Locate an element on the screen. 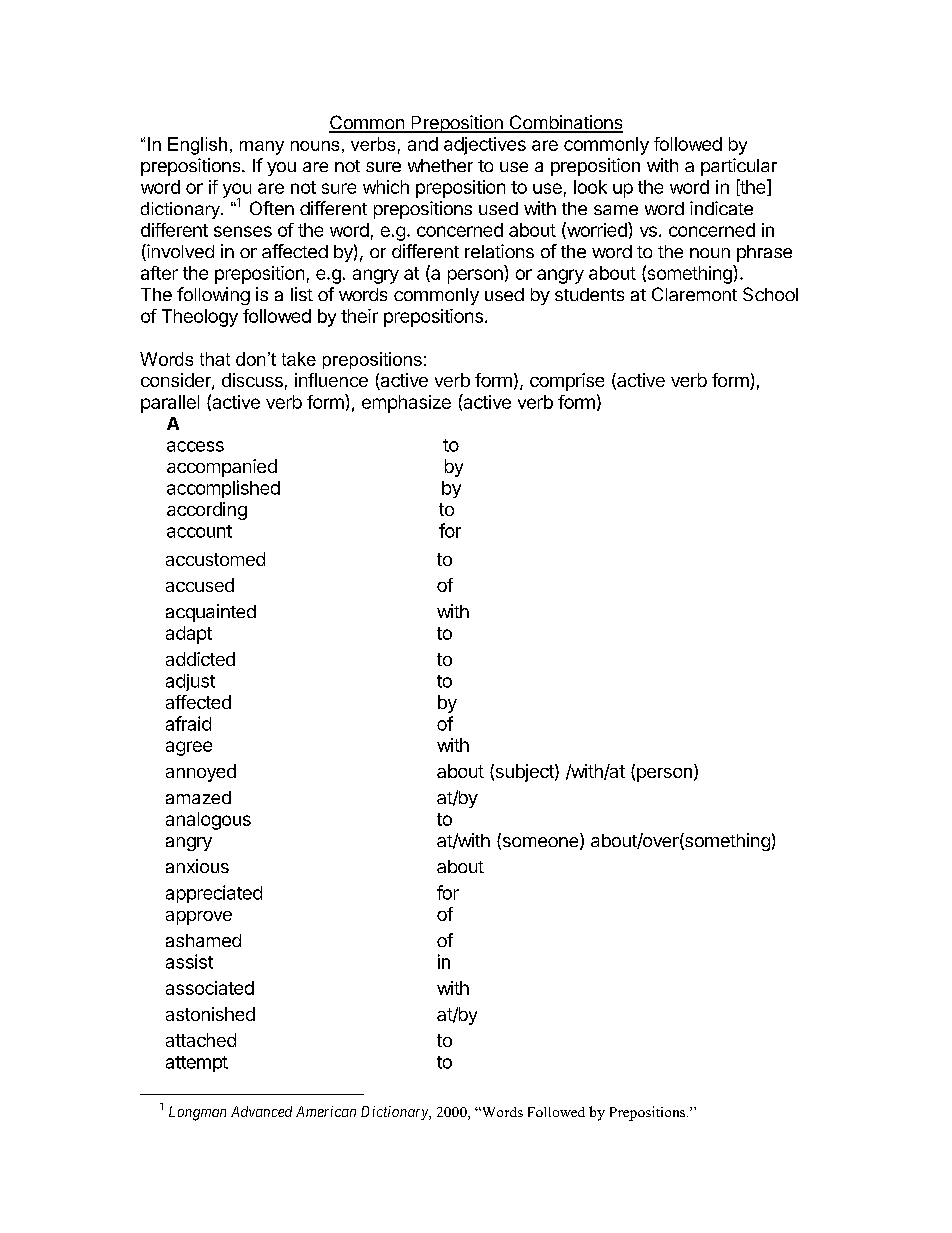 The image size is (952, 1233). emphasize is located at coordinates (406, 404).
